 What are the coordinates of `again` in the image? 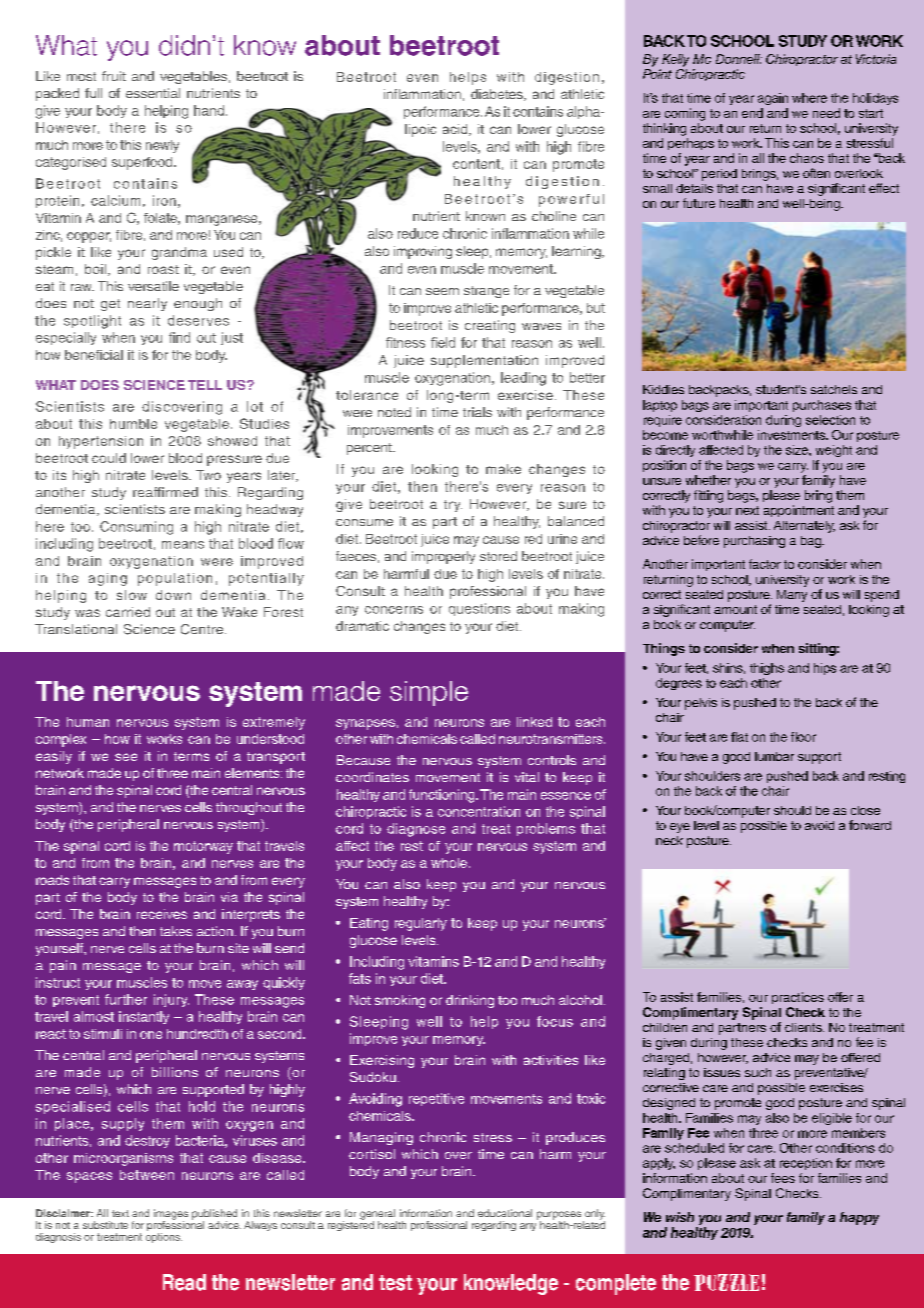 It's located at (773, 99).
